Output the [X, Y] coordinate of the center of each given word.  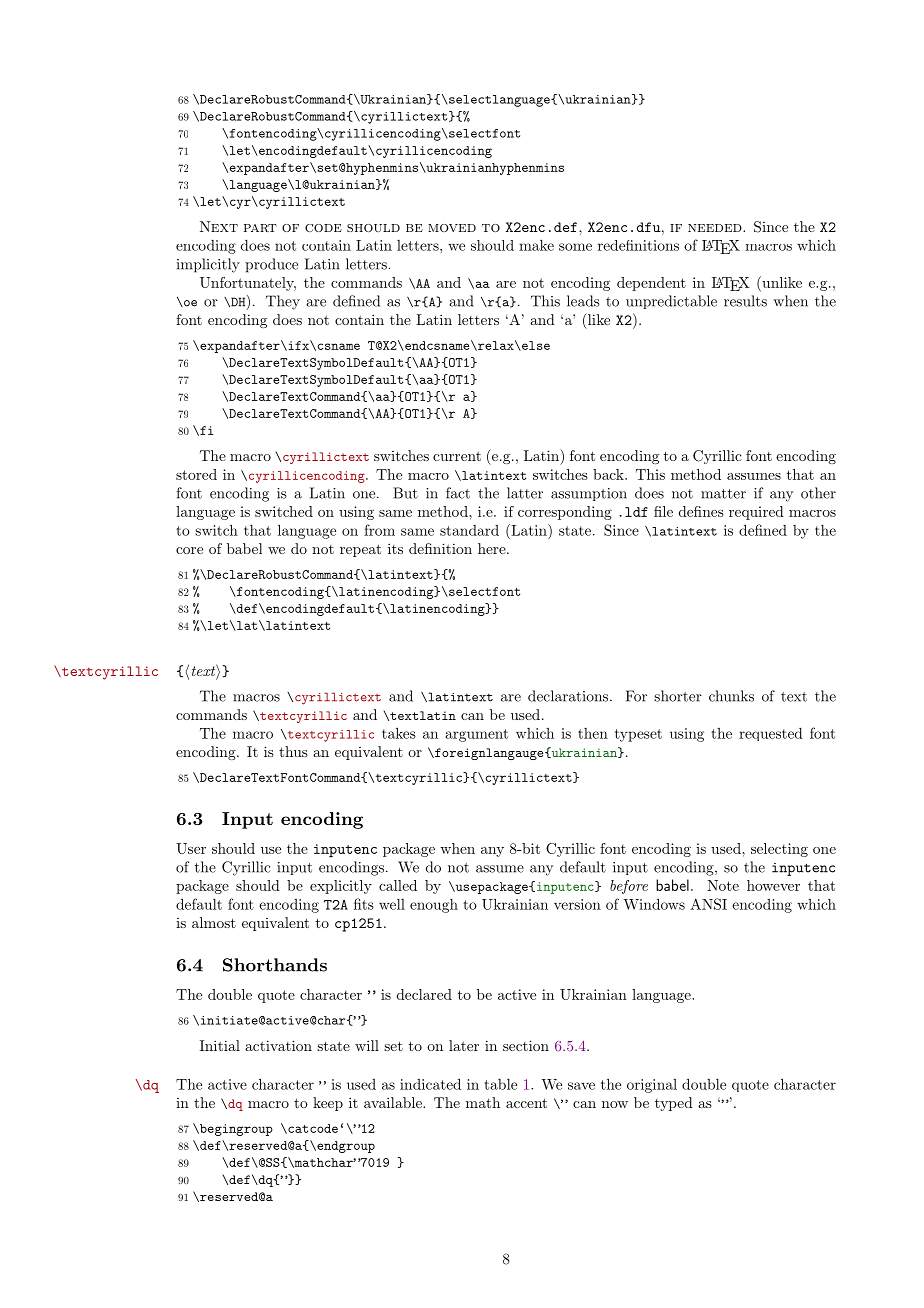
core [189, 550]
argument [477, 735]
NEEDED [716, 228]
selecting [779, 850]
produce [271, 265]
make [536, 245]
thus [293, 751]
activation [278, 1045]
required [756, 513]
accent [526, 1103]
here [493, 548]
